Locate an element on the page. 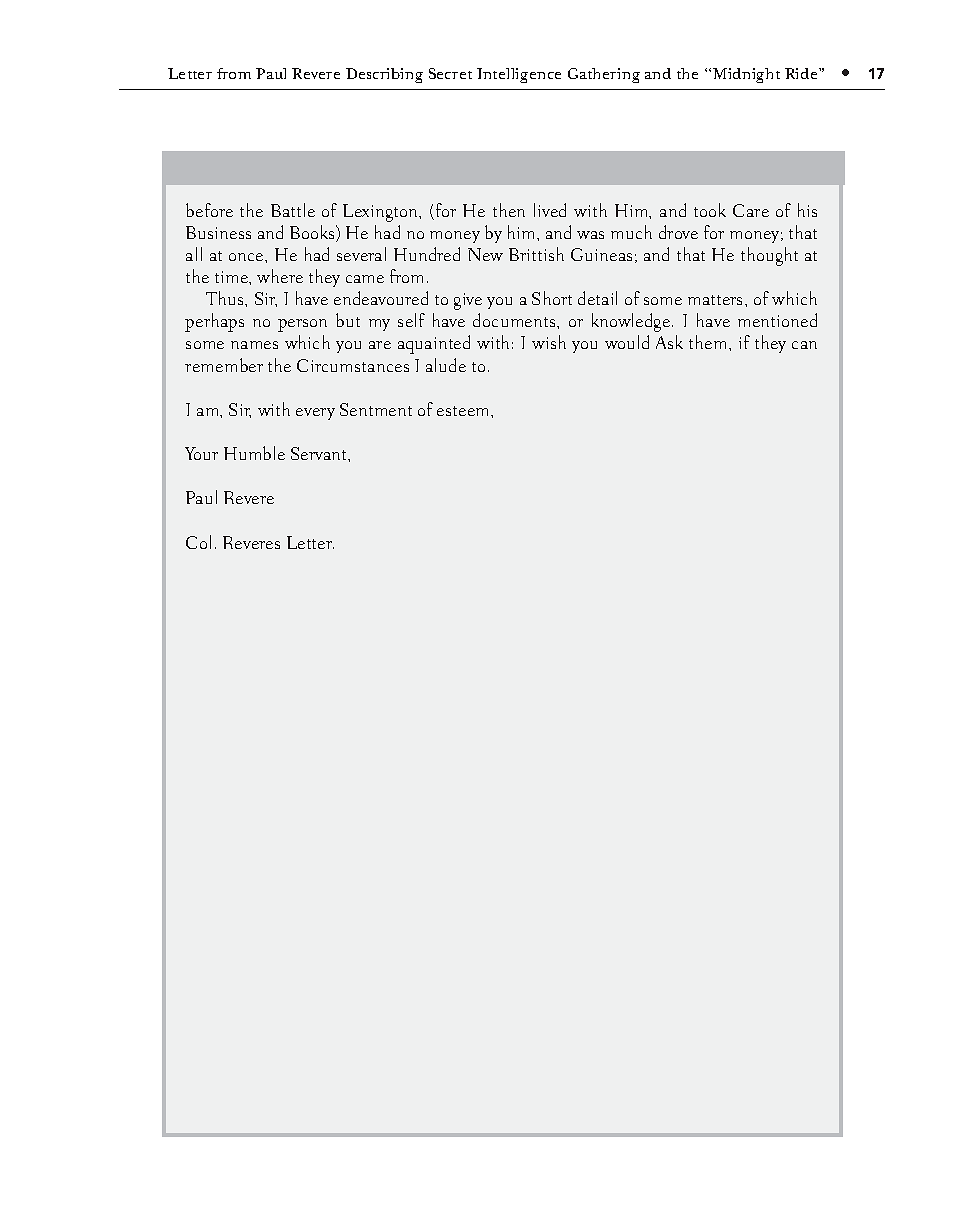 The height and width of the image is (1226, 980). person is located at coordinates (302, 325).
